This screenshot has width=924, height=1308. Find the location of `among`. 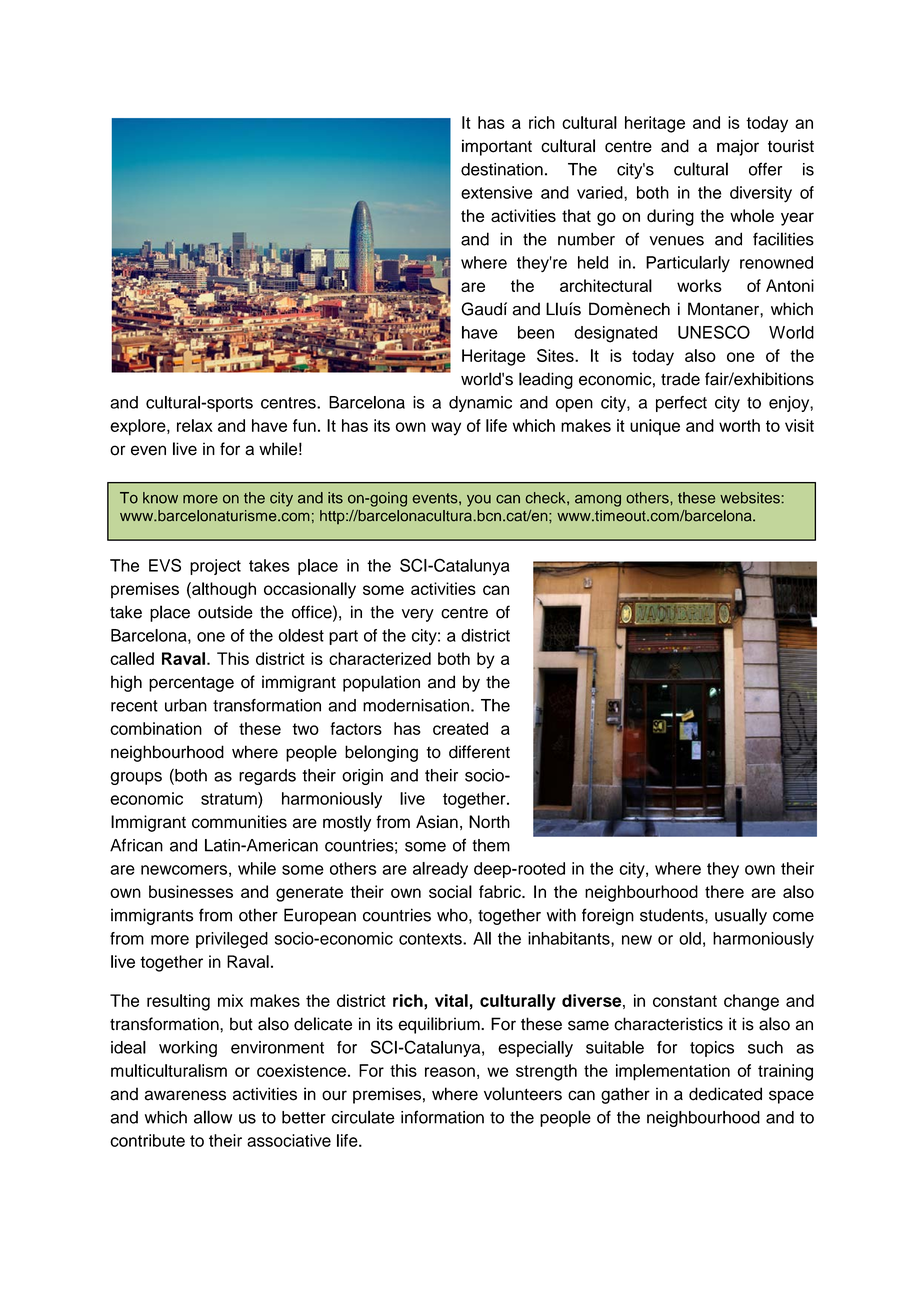

among is located at coordinates (598, 501).
